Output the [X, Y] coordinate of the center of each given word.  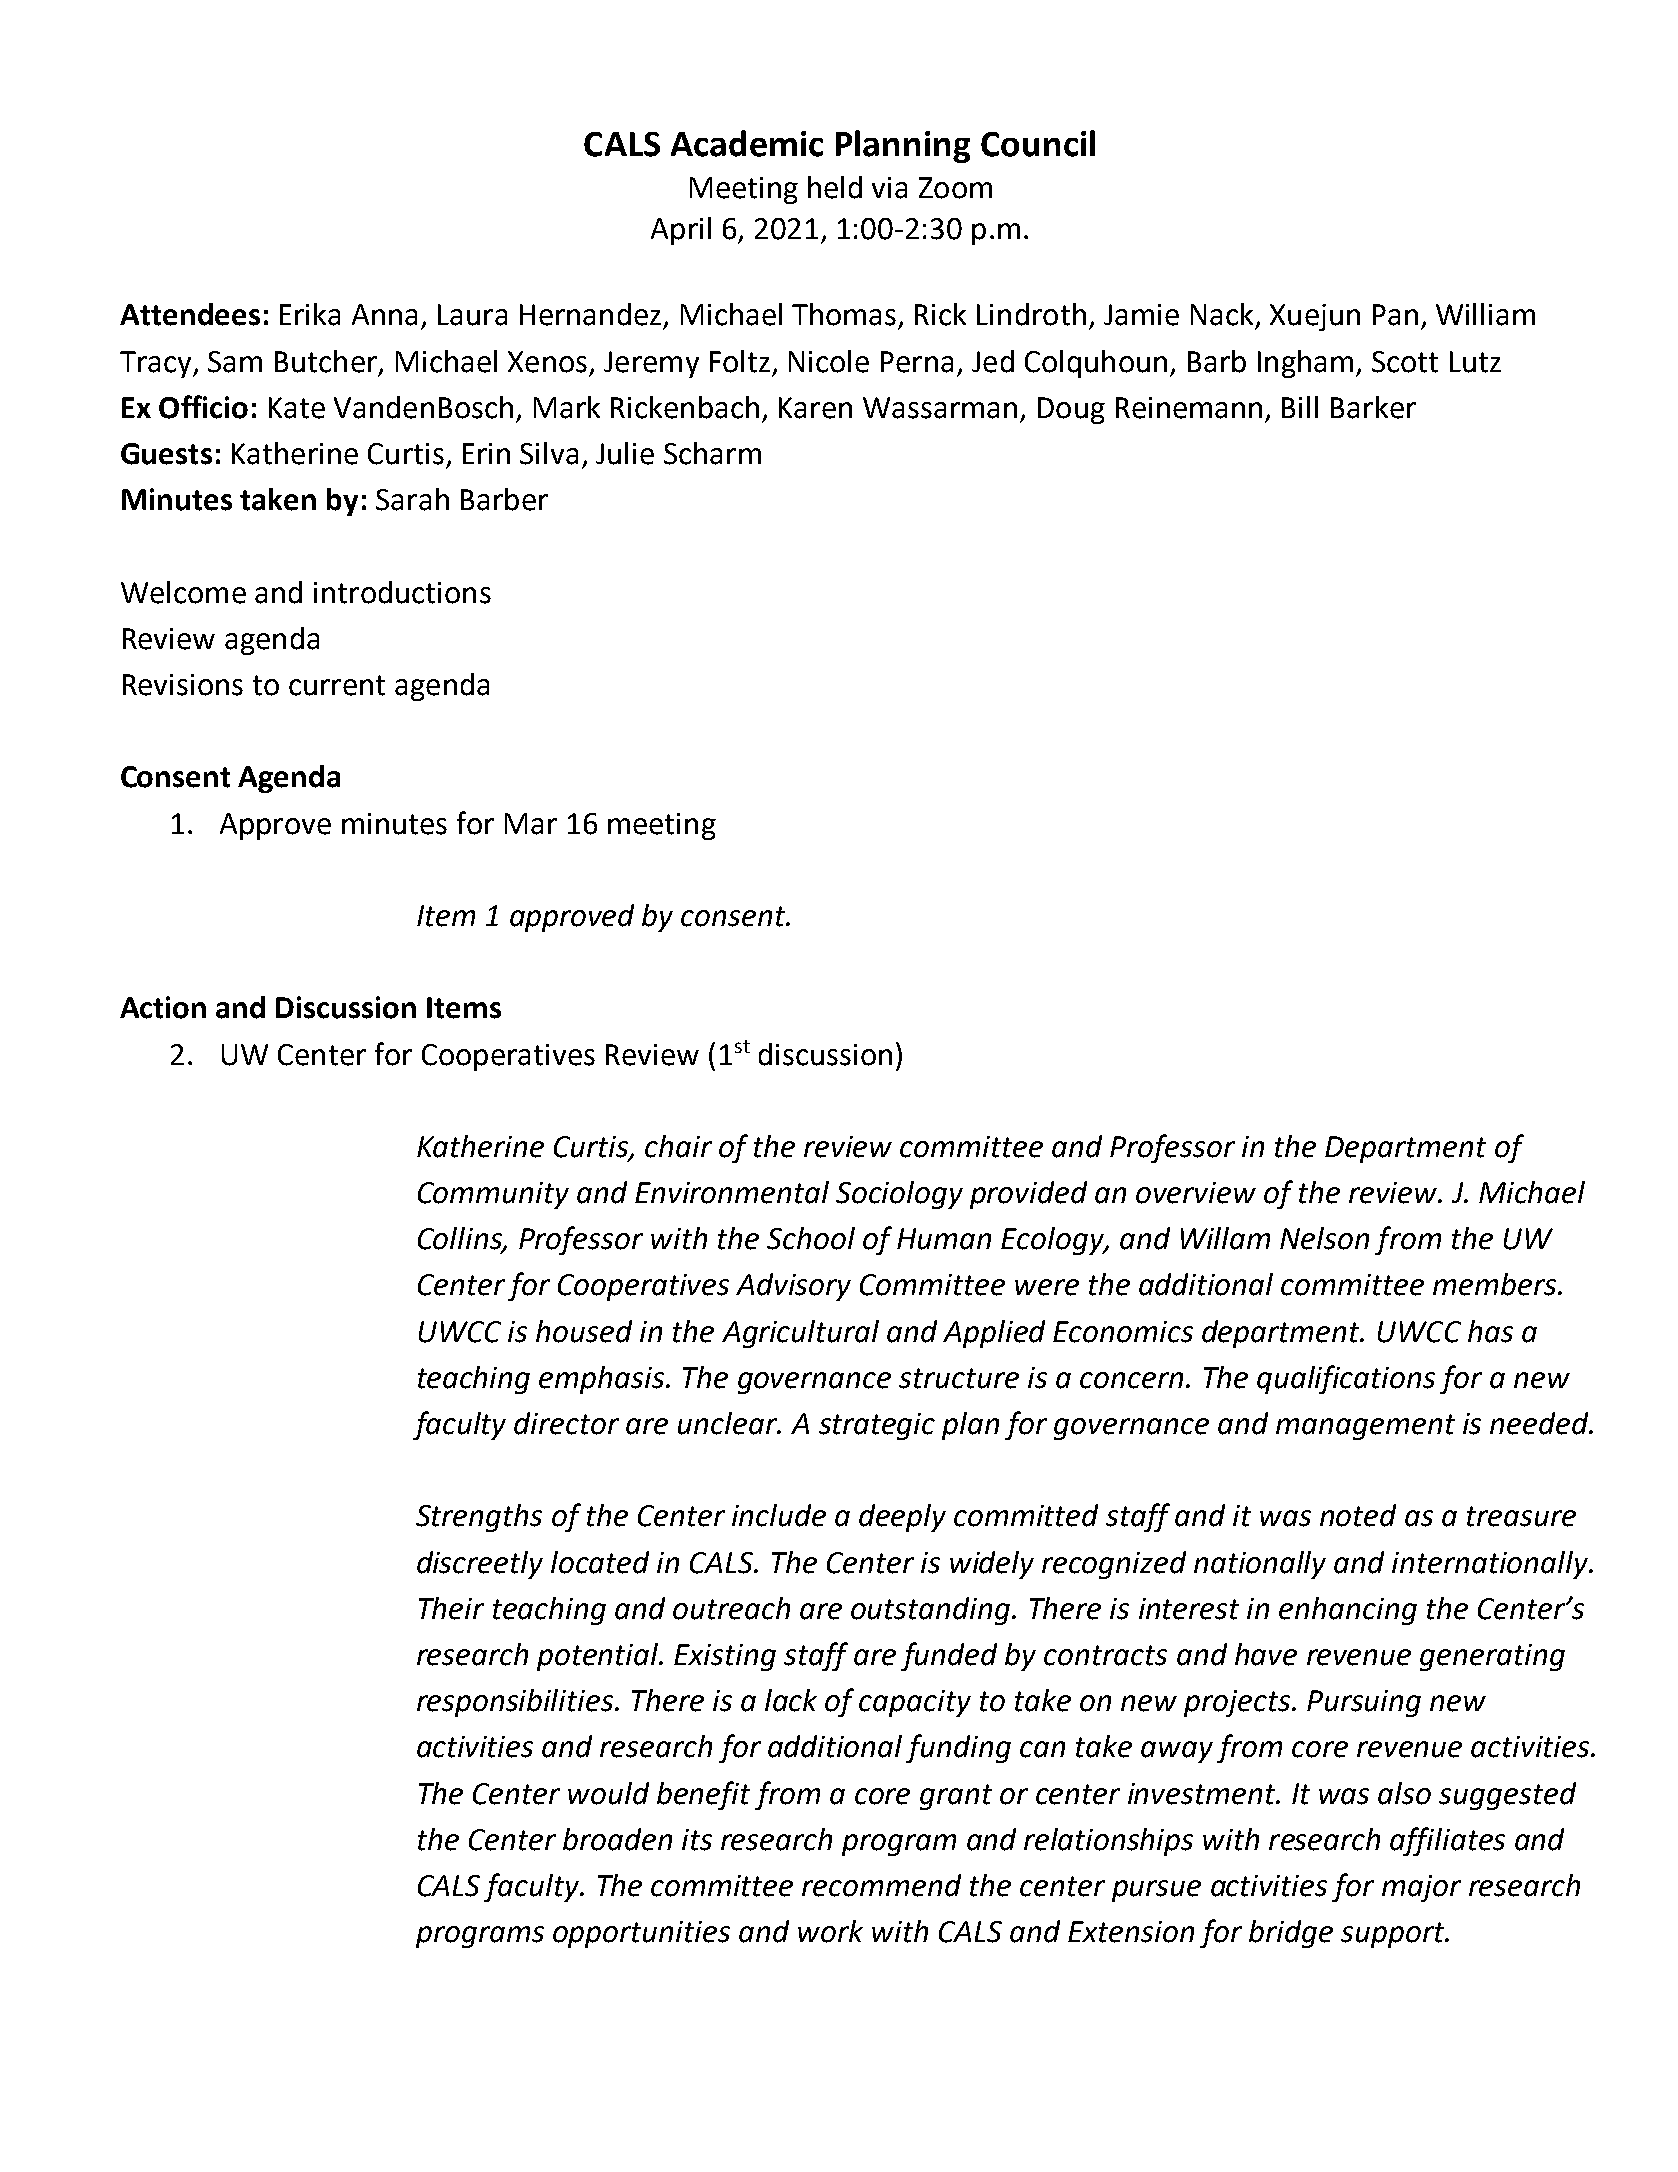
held [835, 187]
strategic [877, 1426]
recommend [881, 1885]
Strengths [479, 1518]
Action [163, 1007]
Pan [1395, 315]
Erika [310, 314]
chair [678, 1146]
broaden [617, 1839]
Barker [1373, 407]
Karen [815, 408]
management [1365, 1427]
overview [1196, 1193]
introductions [402, 592]
